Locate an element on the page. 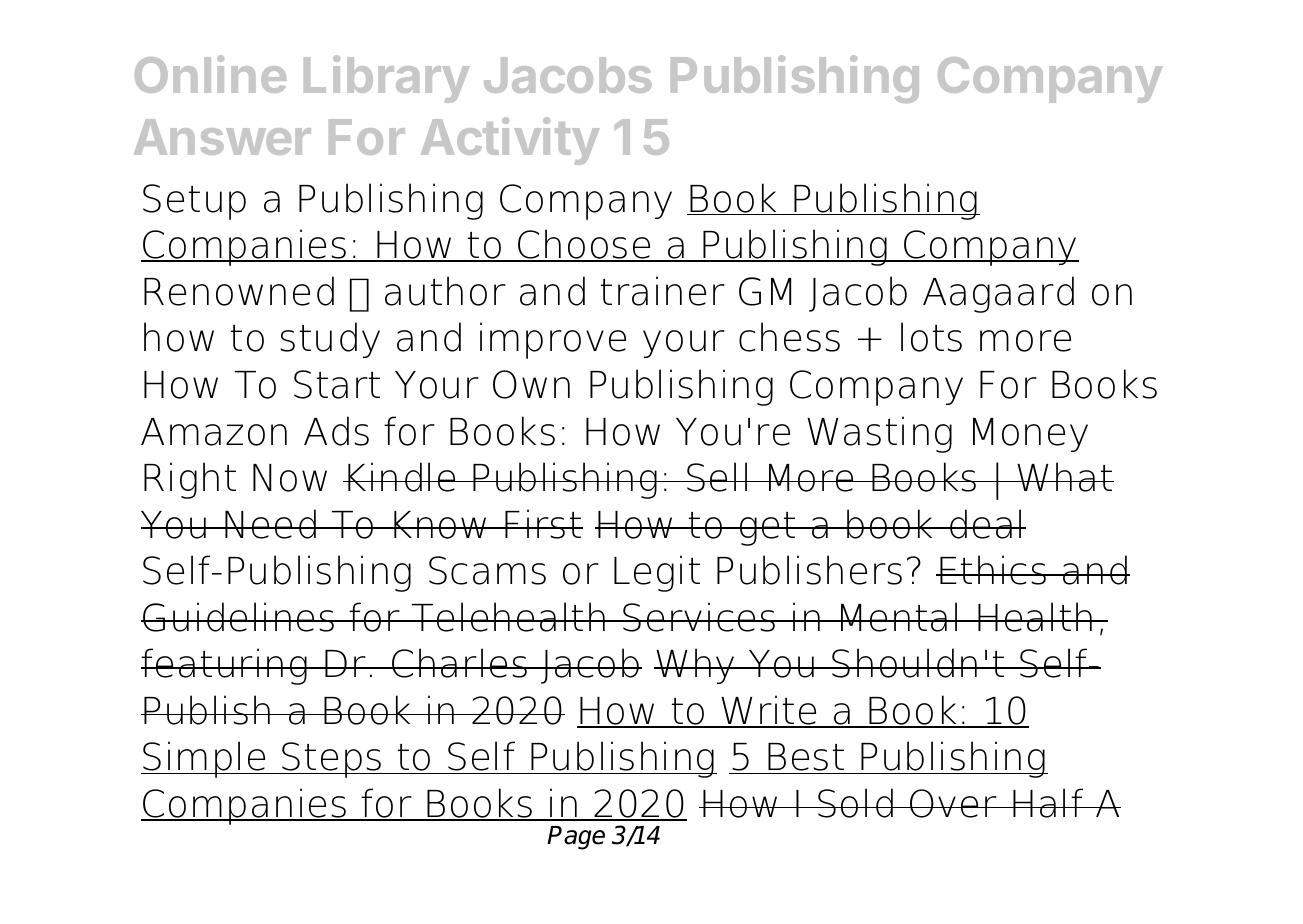 The height and width of the document is (924, 1303). Steps is located at coordinates (332, 760).
